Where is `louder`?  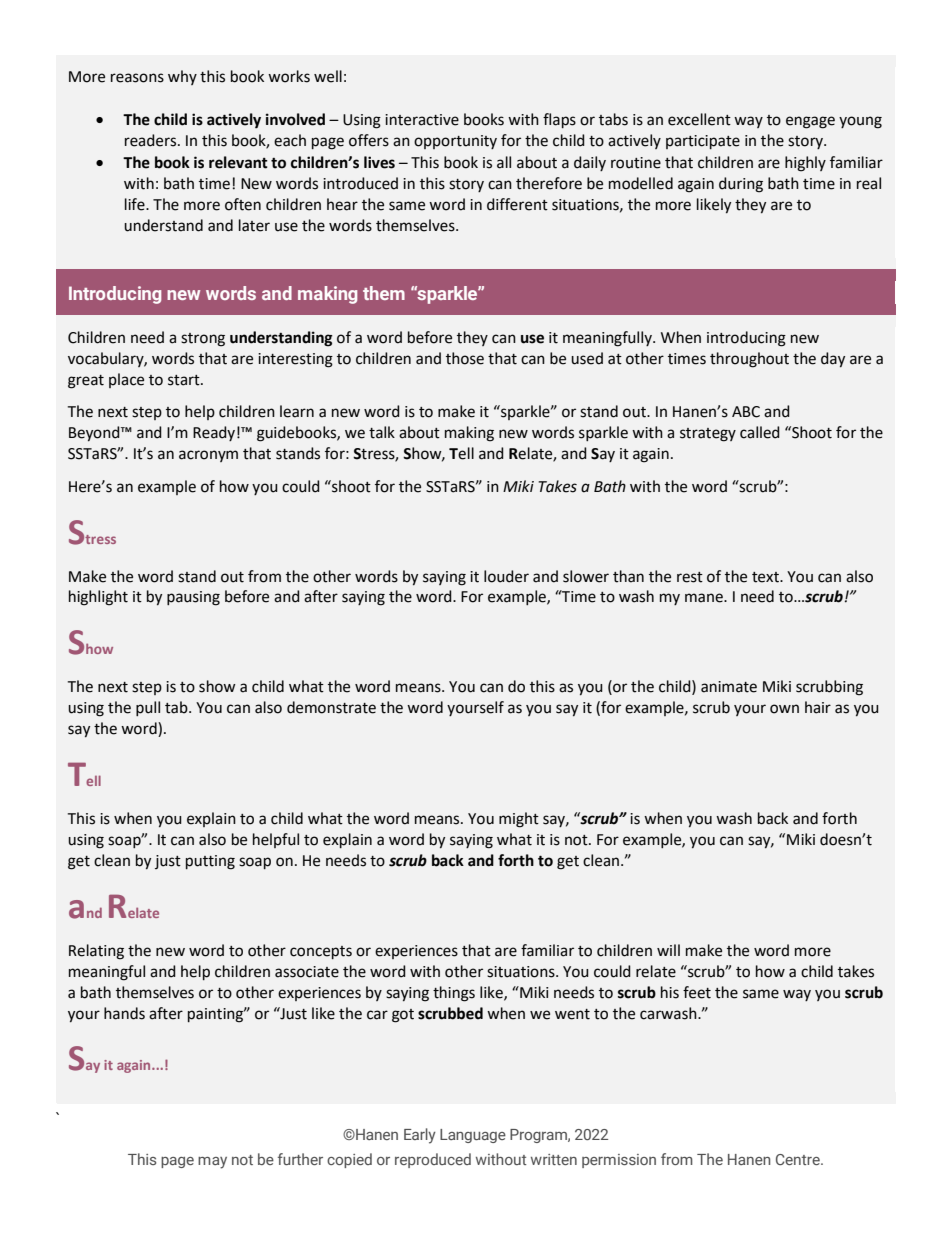 louder is located at coordinates (506, 576).
